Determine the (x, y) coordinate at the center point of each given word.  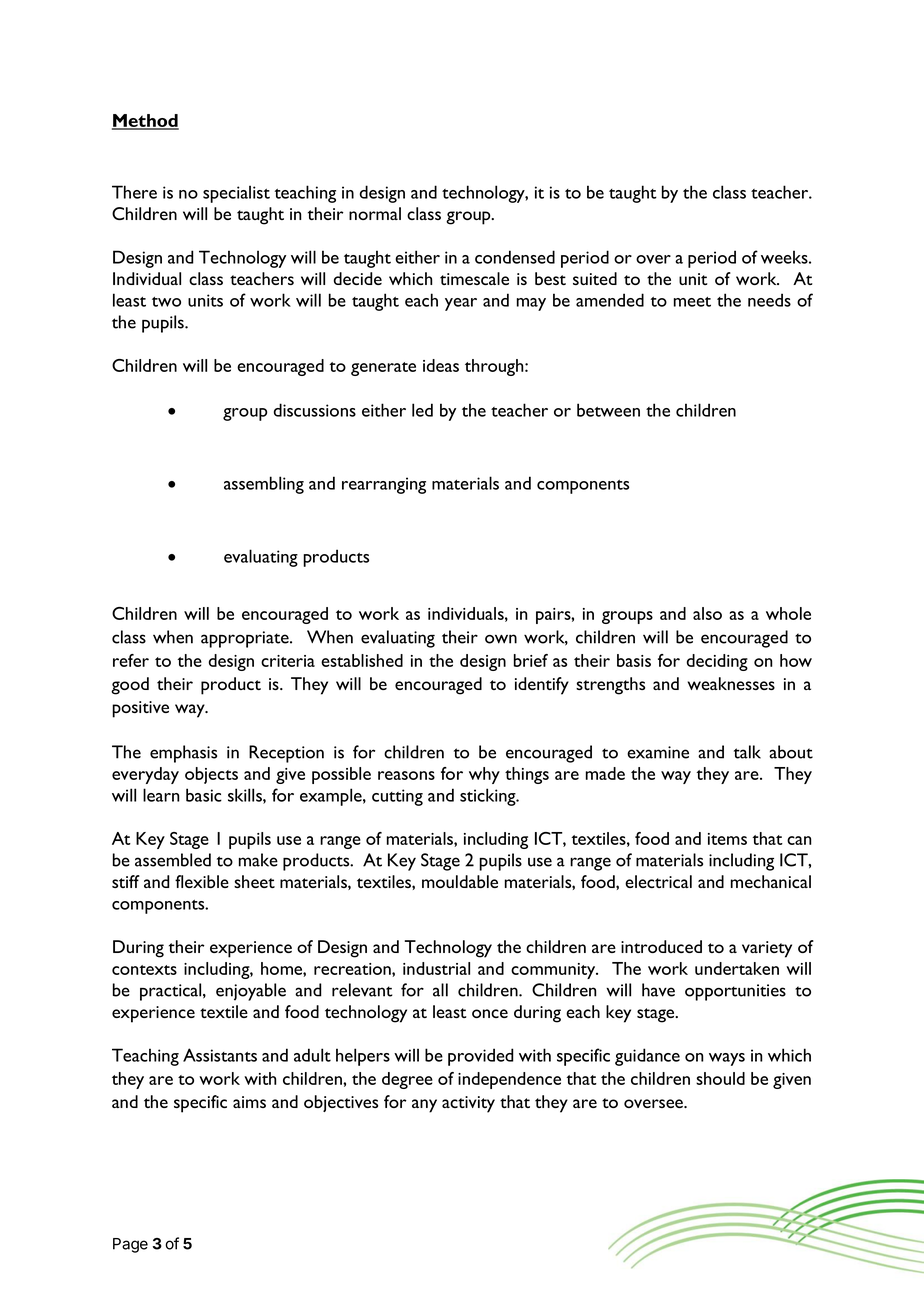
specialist (236, 194)
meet (692, 302)
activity (468, 1104)
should (720, 1078)
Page (130, 1245)
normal (375, 213)
